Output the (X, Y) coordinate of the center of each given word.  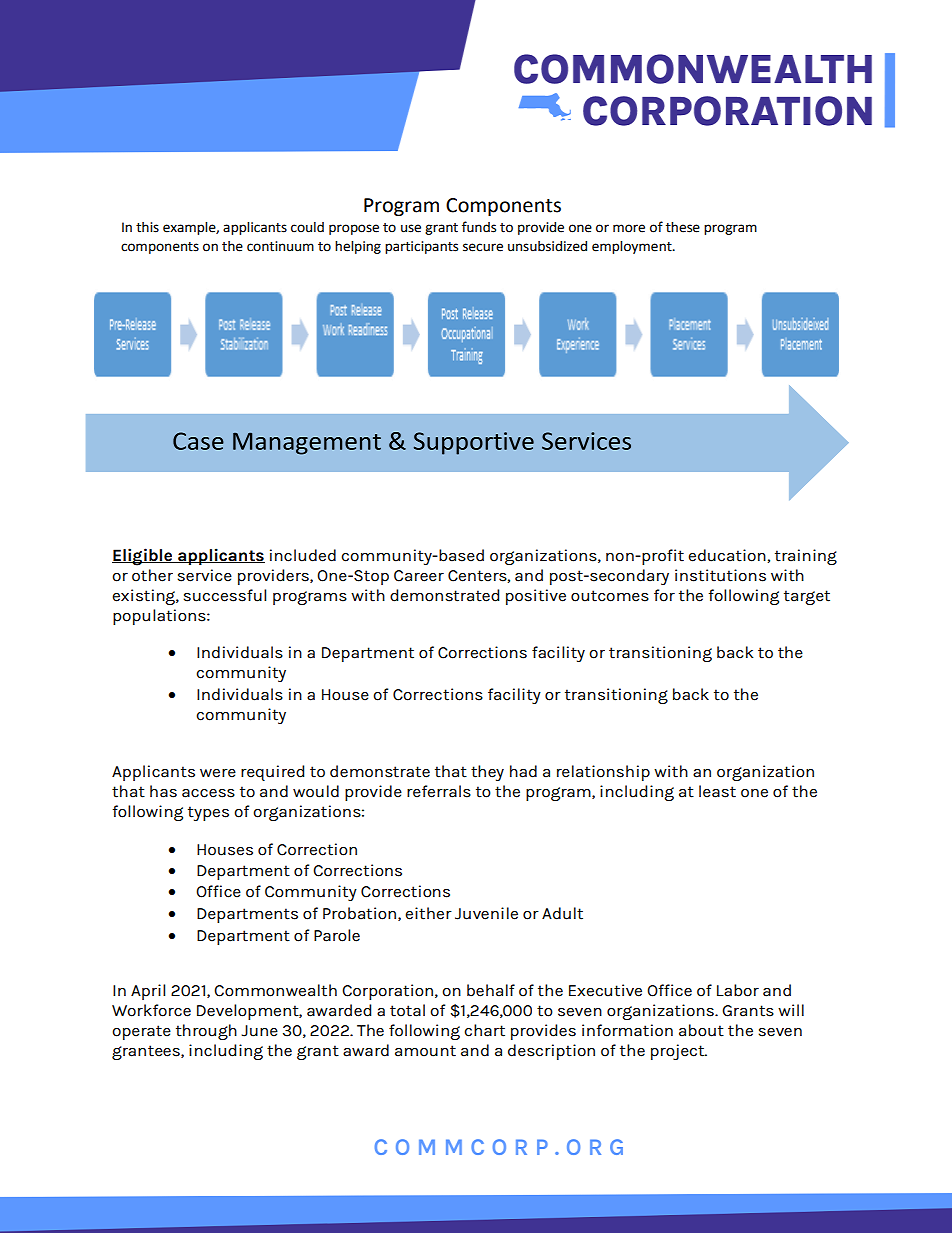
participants (421, 247)
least (717, 791)
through (206, 1032)
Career (419, 576)
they (487, 773)
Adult (562, 913)
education (728, 556)
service (204, 575)
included (303, 555)
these (683, 227)
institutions (720, 575)
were (218, 773)
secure (483, 247)
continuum (280, 246)
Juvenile (486, 913)
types (208, 813)
